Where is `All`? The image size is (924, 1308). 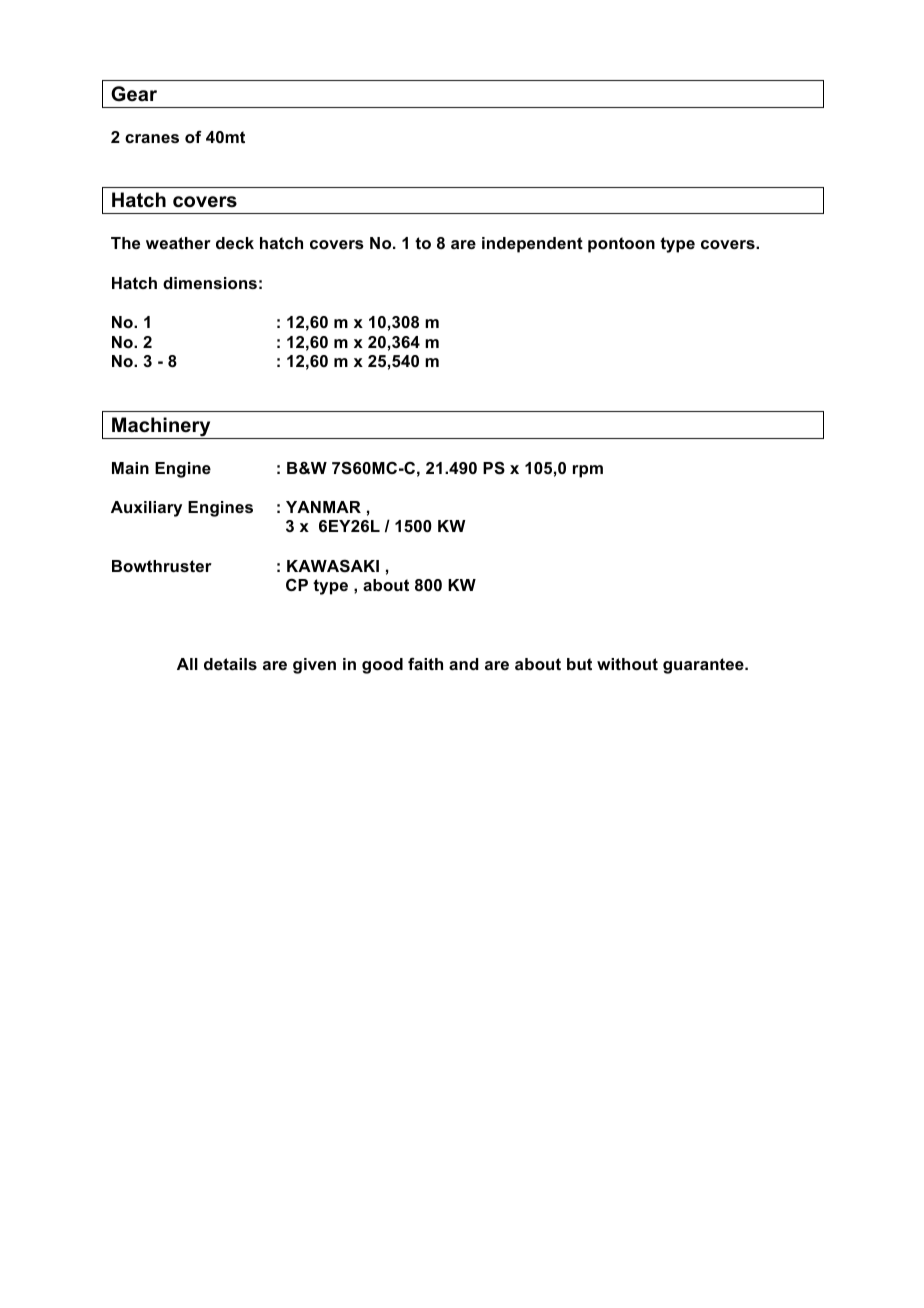
All is located at coordinates (187, 664).
